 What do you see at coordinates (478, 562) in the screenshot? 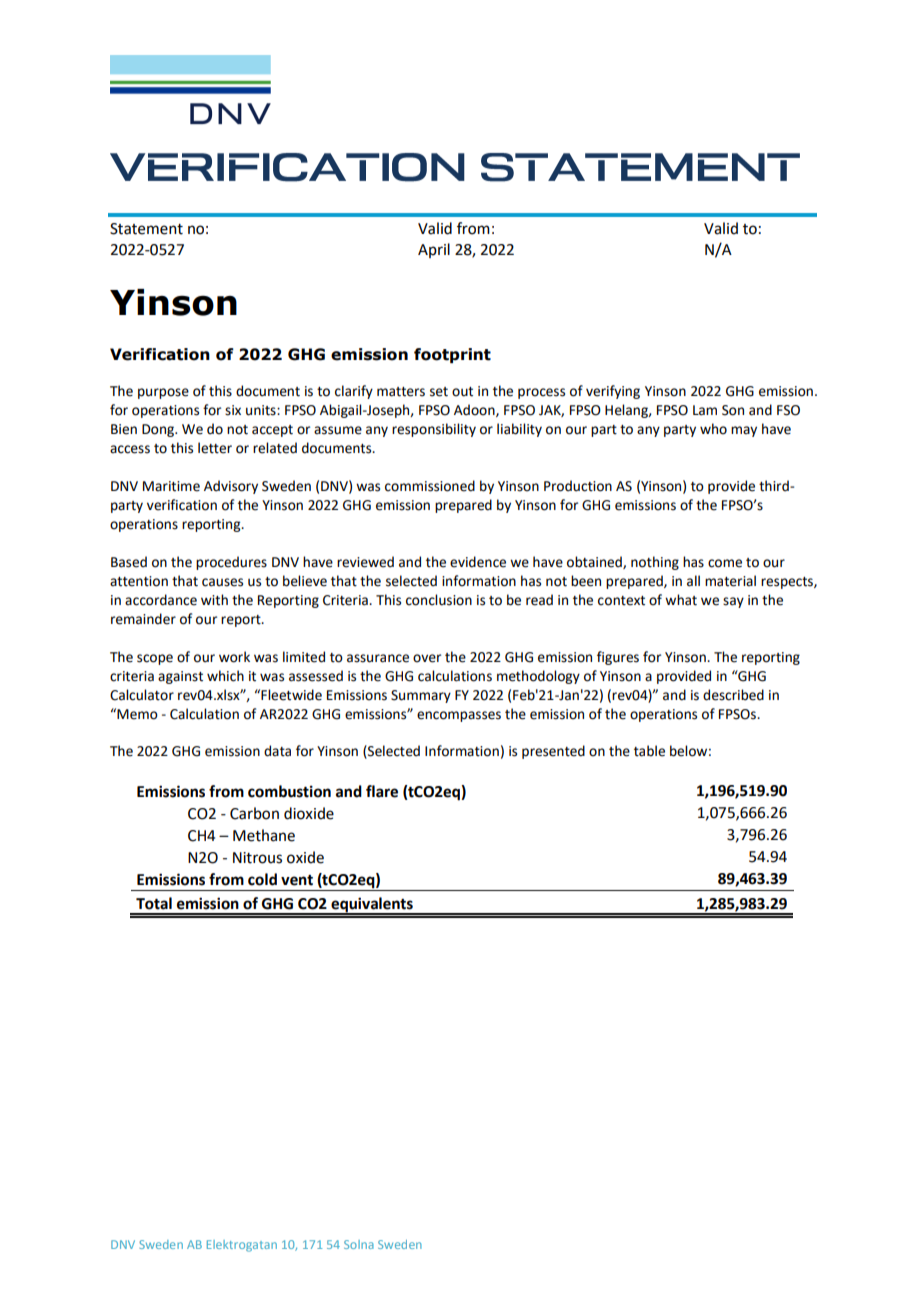
I see `evidence` at bounding box center [478, 562].
